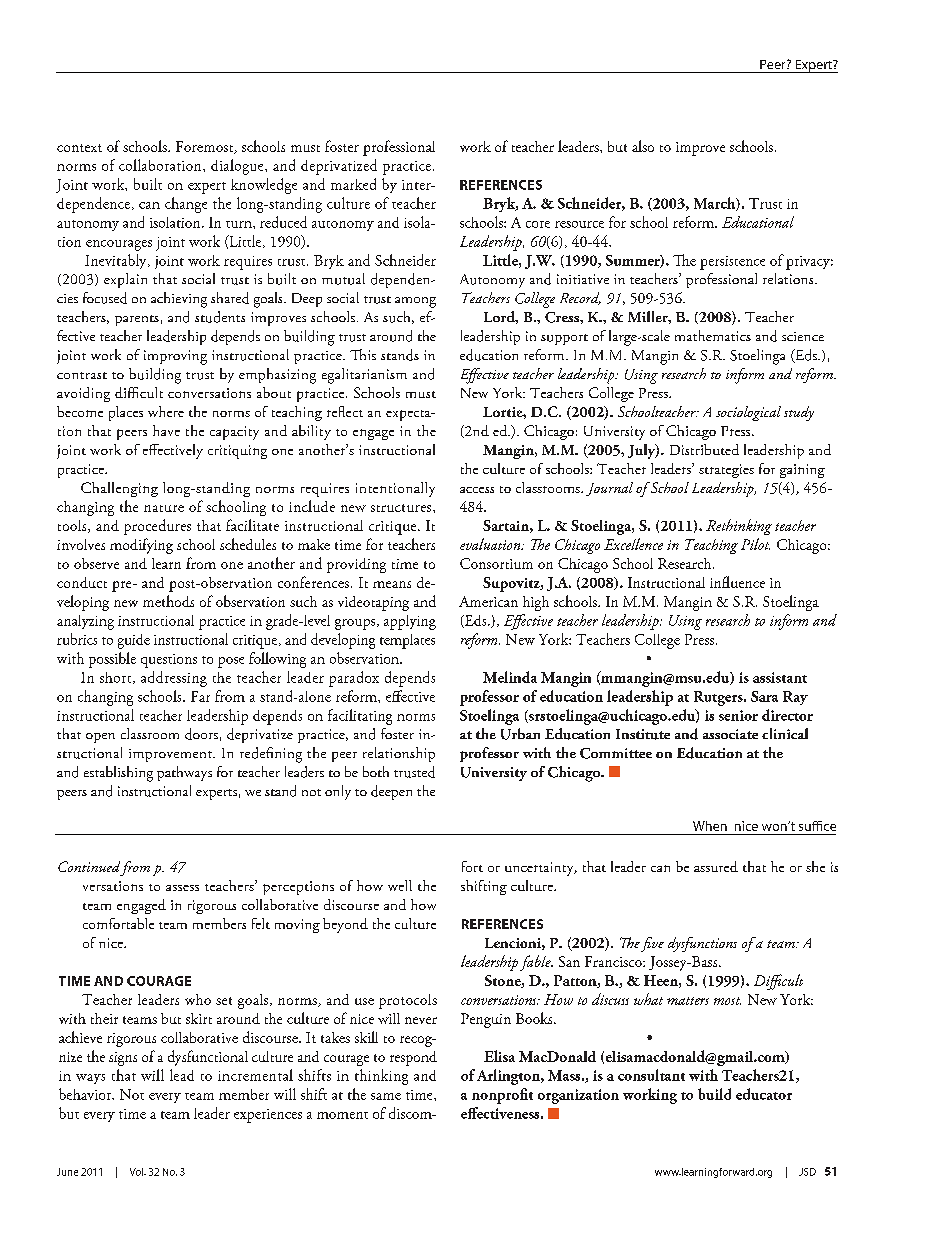 Image resolution: width=952 pixels, height=1237 pixels. I want to click on well, so click(400, 885).
